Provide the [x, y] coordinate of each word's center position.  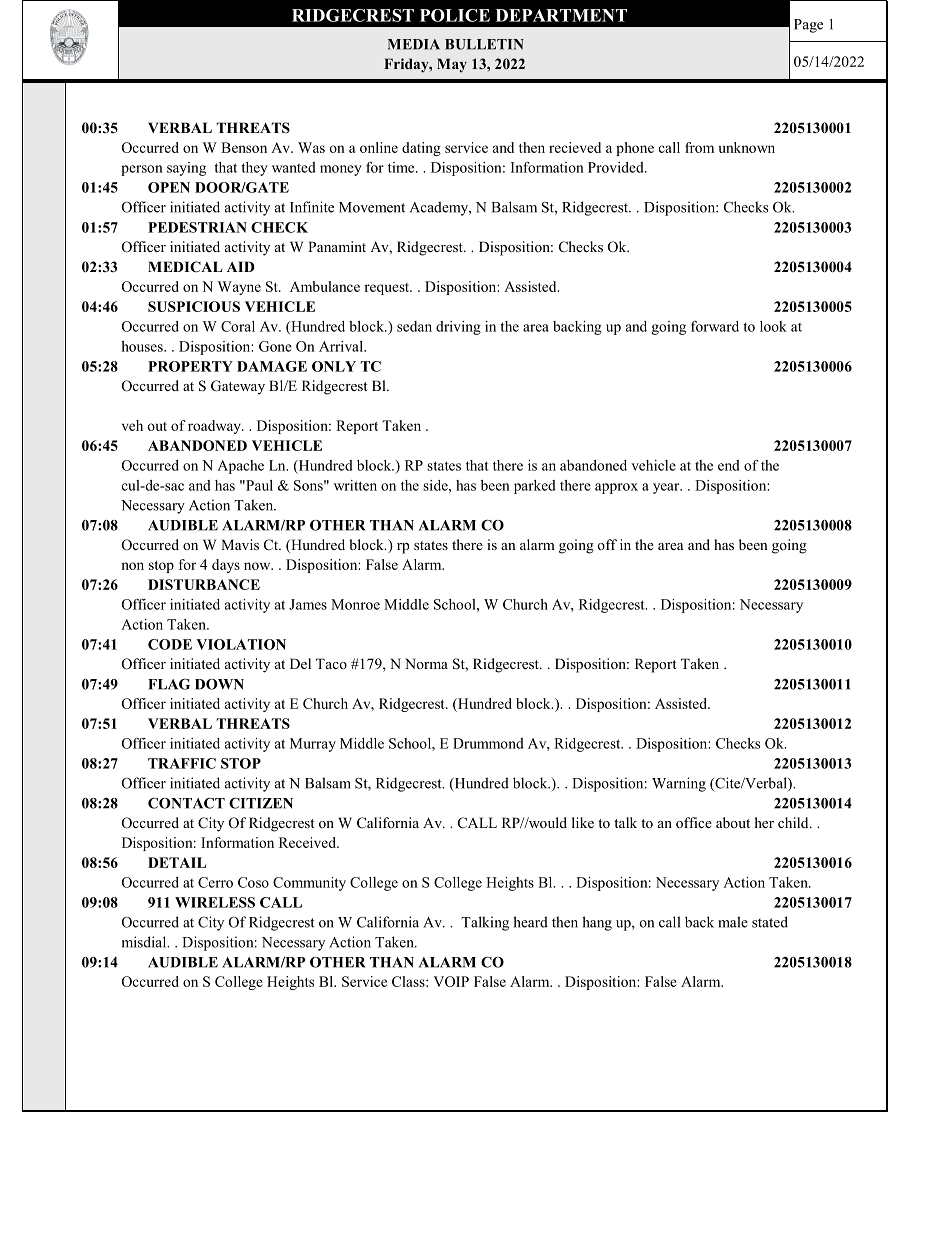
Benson [244, 147]
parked [535, 487]
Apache [240, 467]
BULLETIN [484, 44]
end [729, 465]
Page [808, 26]
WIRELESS [215, 902]
